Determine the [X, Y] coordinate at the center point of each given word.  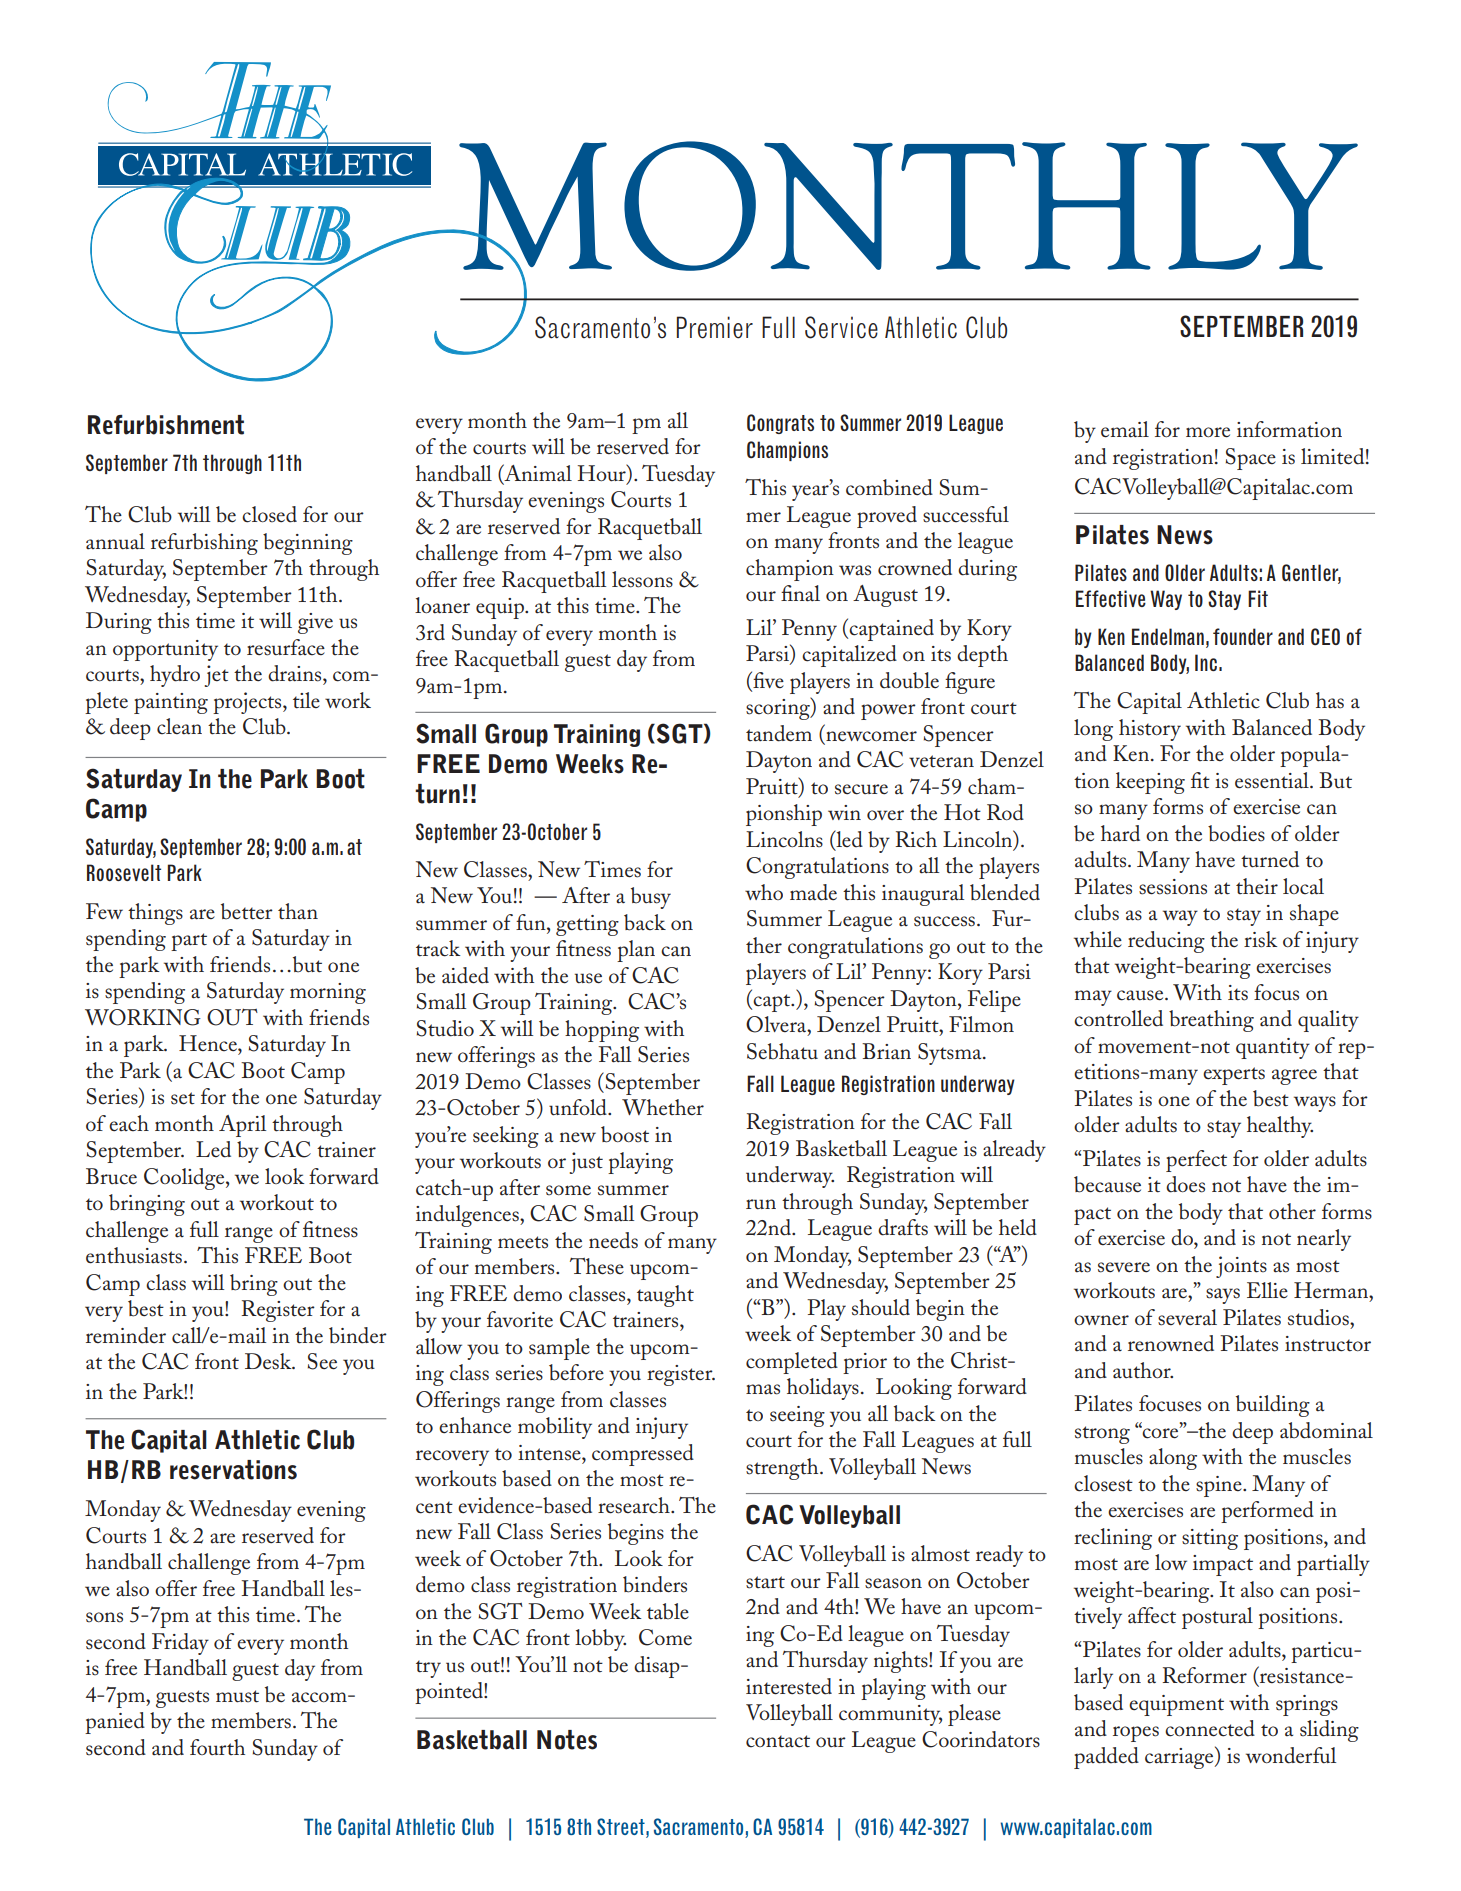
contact [778, 1741]
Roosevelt [124, 872]
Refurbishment [166, 425]
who [764, 892]
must [237, 1696]
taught [665, 1296]
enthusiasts [134, 1255]
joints [1241, 1267]
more [1208, 432]
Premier [715, 327]
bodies [1236, 833]
